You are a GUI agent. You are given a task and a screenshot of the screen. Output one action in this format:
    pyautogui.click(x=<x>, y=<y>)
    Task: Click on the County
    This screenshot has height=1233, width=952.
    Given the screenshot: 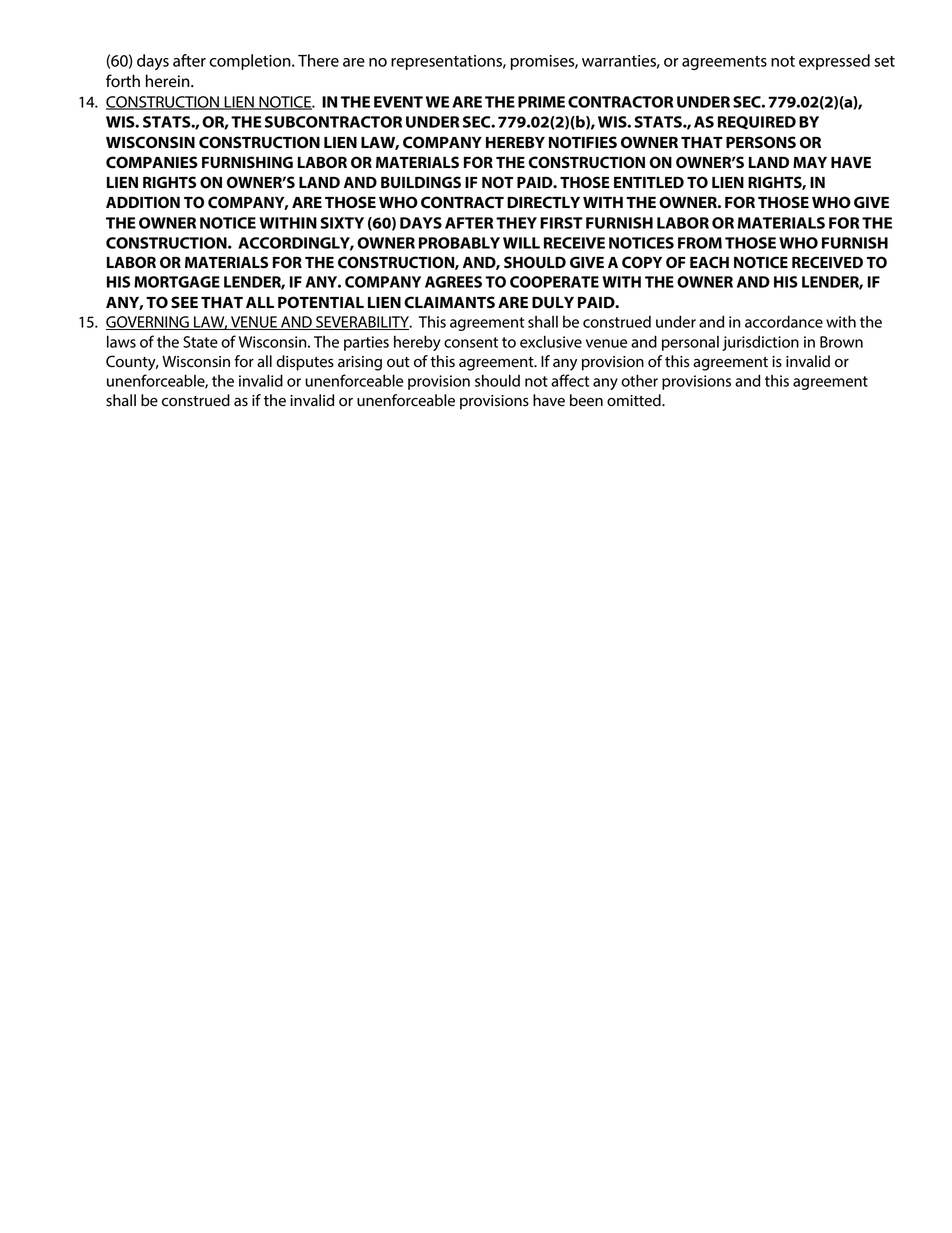 What is the action you would take?
    pyautogui.click(x=132, y=363)
